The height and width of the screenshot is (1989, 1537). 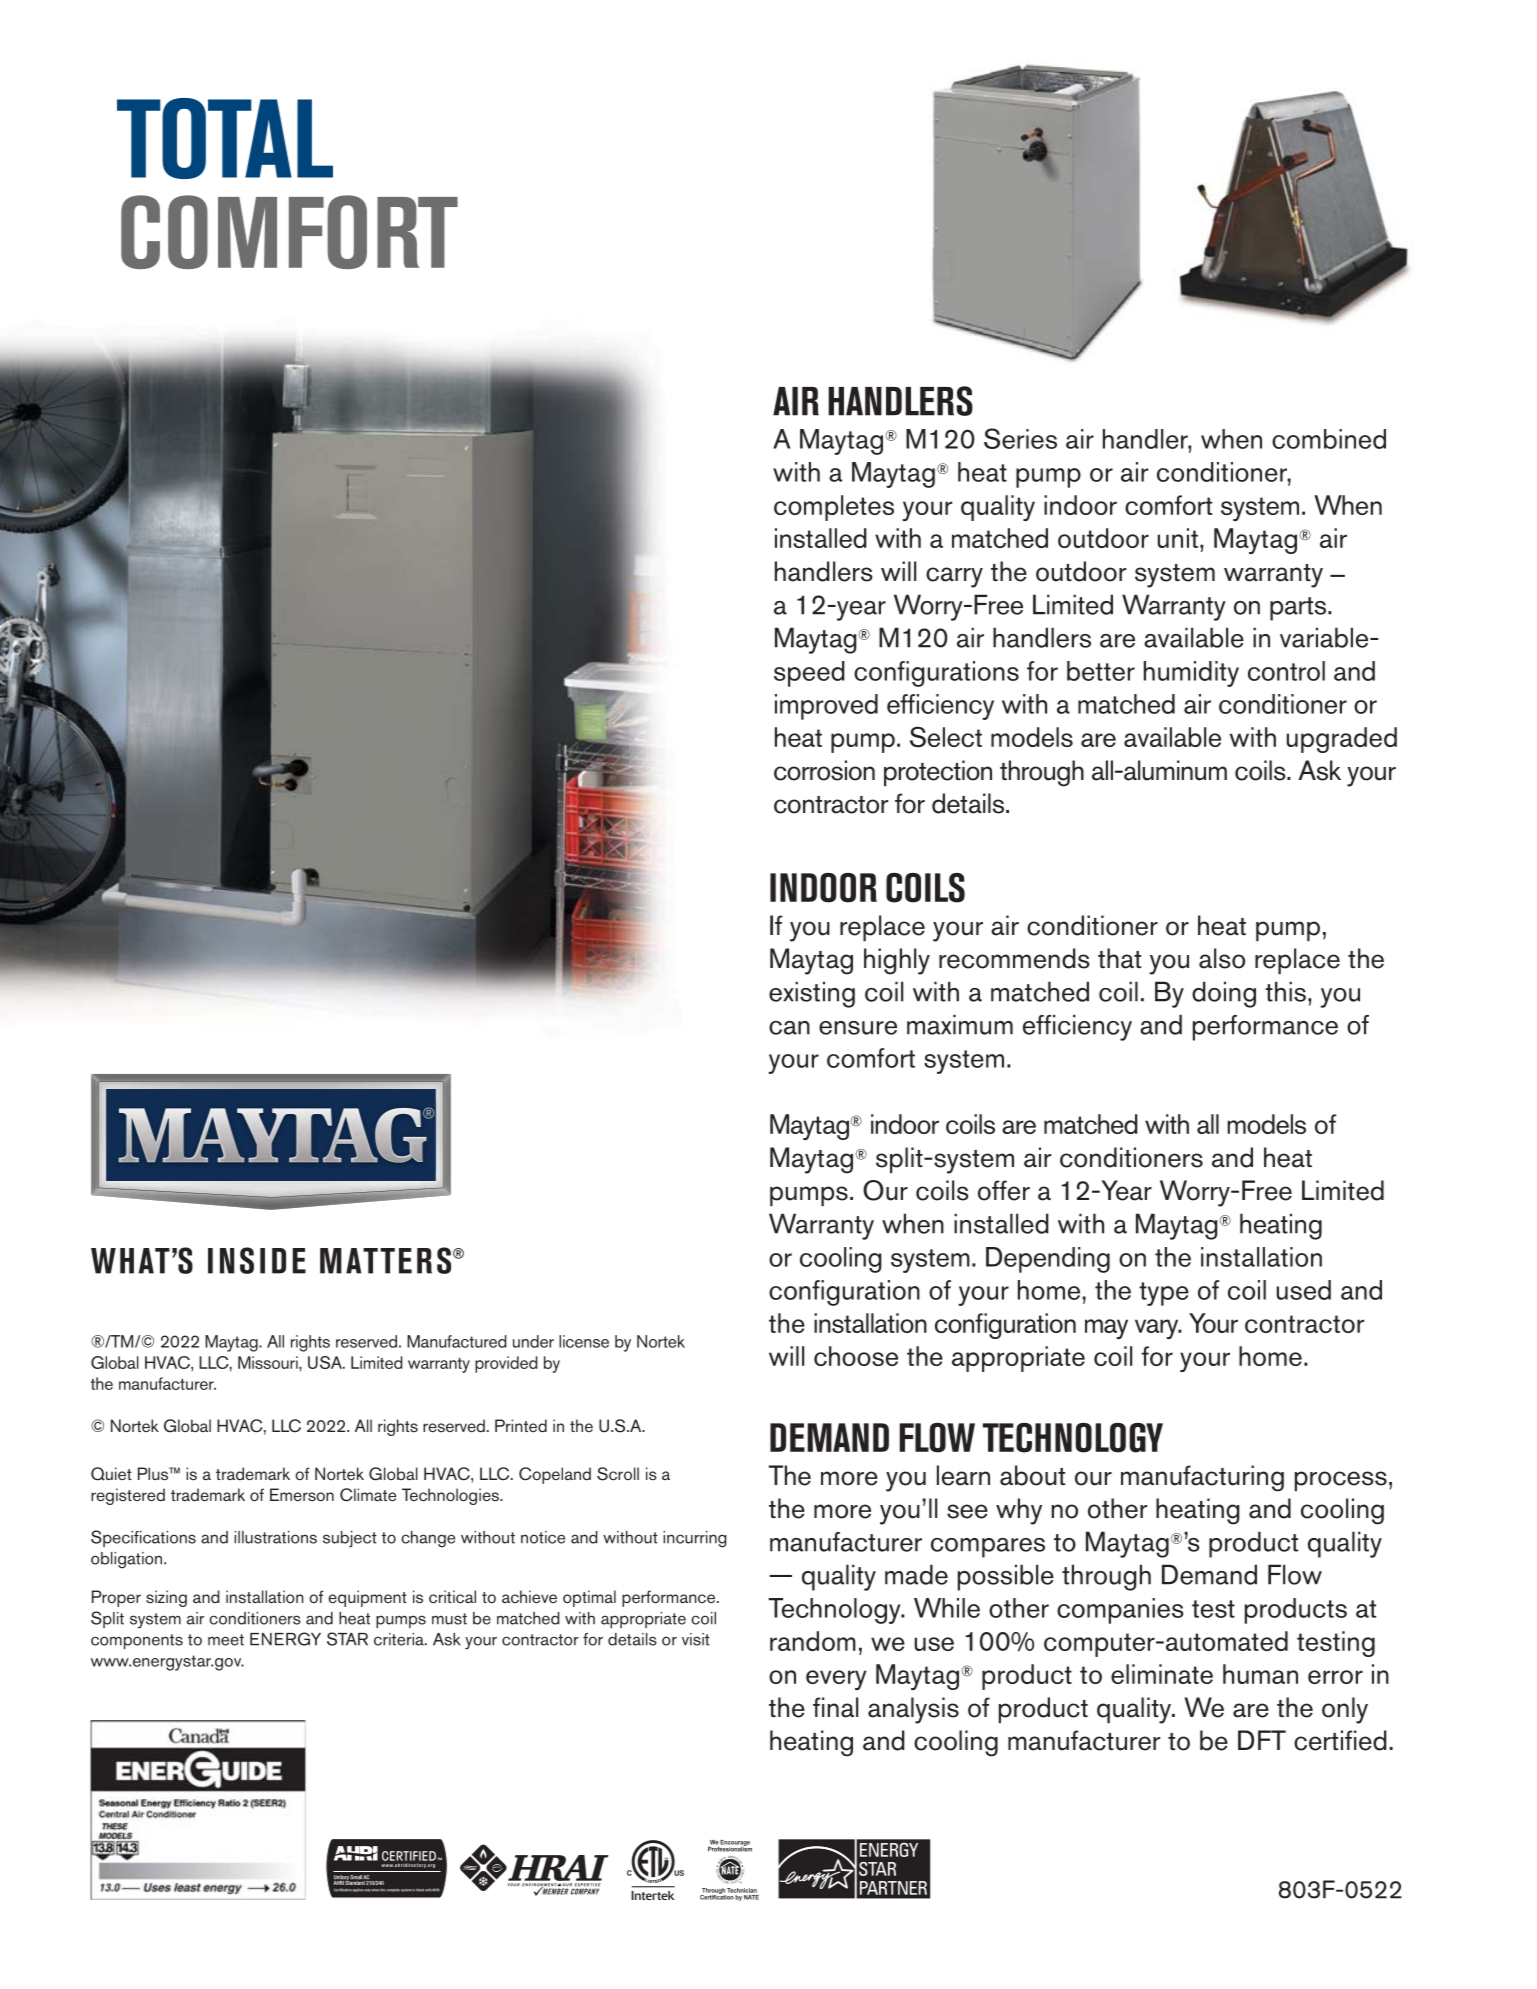 I want to click on combined, so click(x=1329, y=439).
